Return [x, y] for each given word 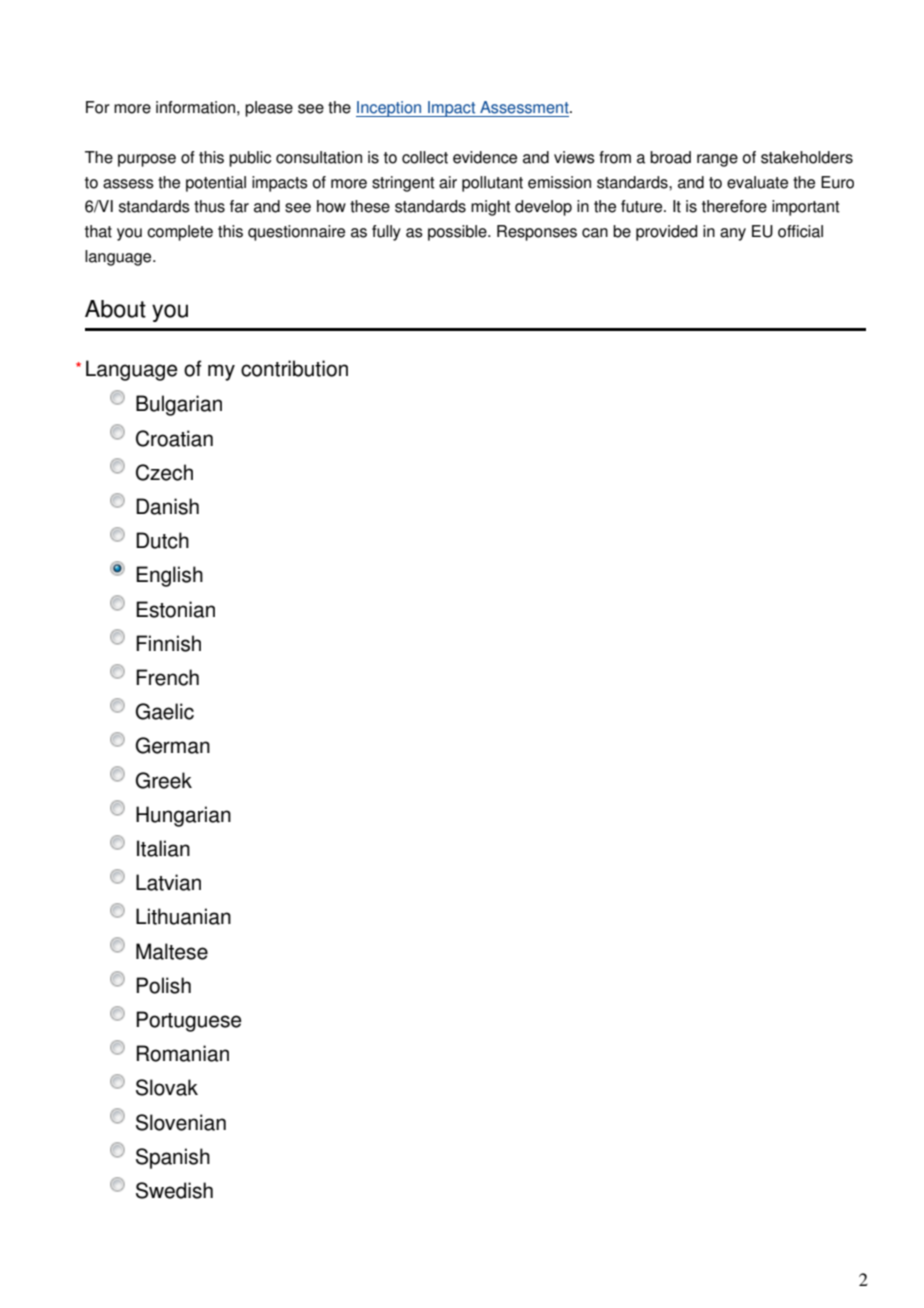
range [717, 160]
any [733, 234]
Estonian [175, 609]
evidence [485, 157]
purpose [147, 160]
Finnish [168, 643]
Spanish [173, 1158]
